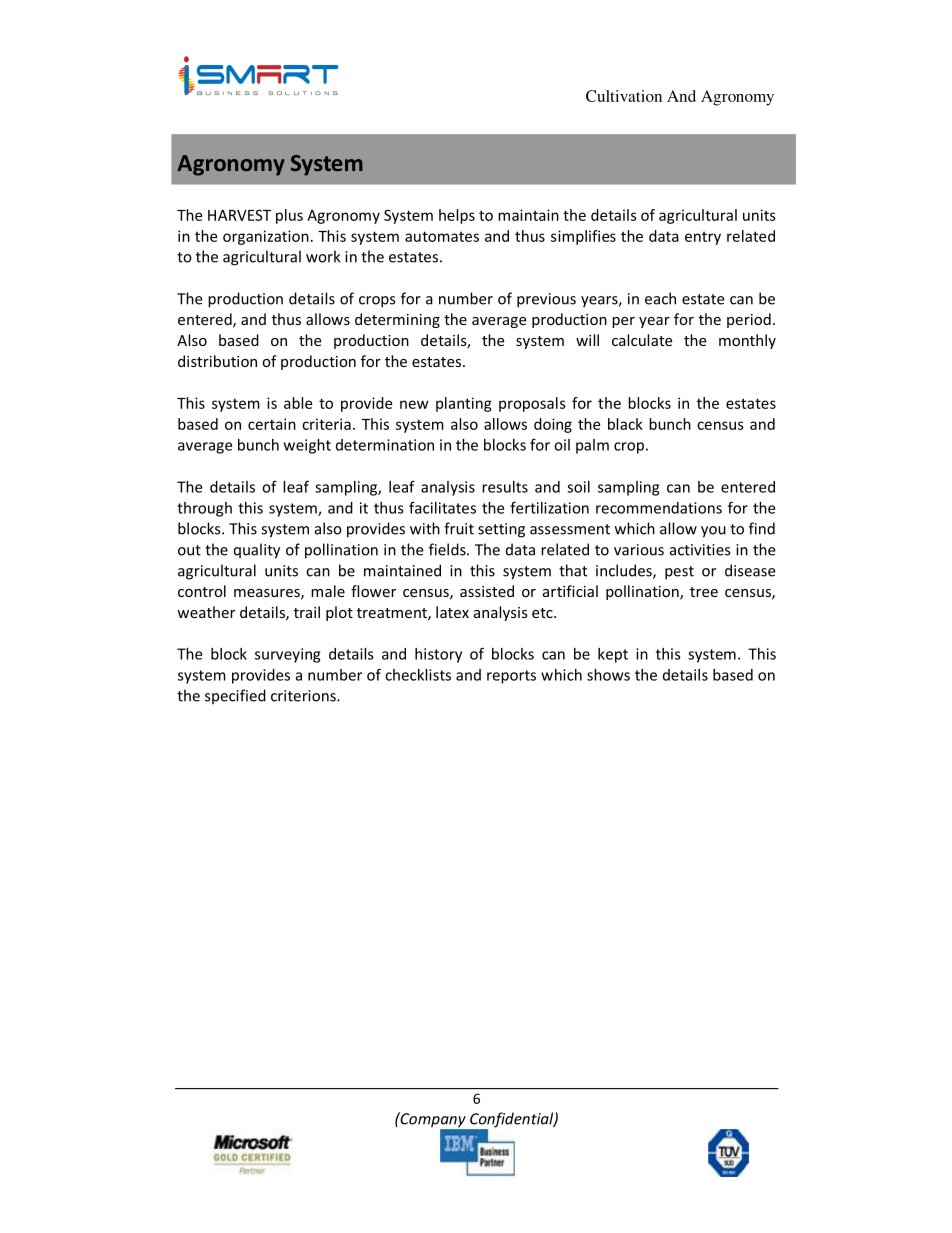  What do you see at coordinates (703, 238) in the screenshot?
I see `entry` at bounding box center [703, 238].
